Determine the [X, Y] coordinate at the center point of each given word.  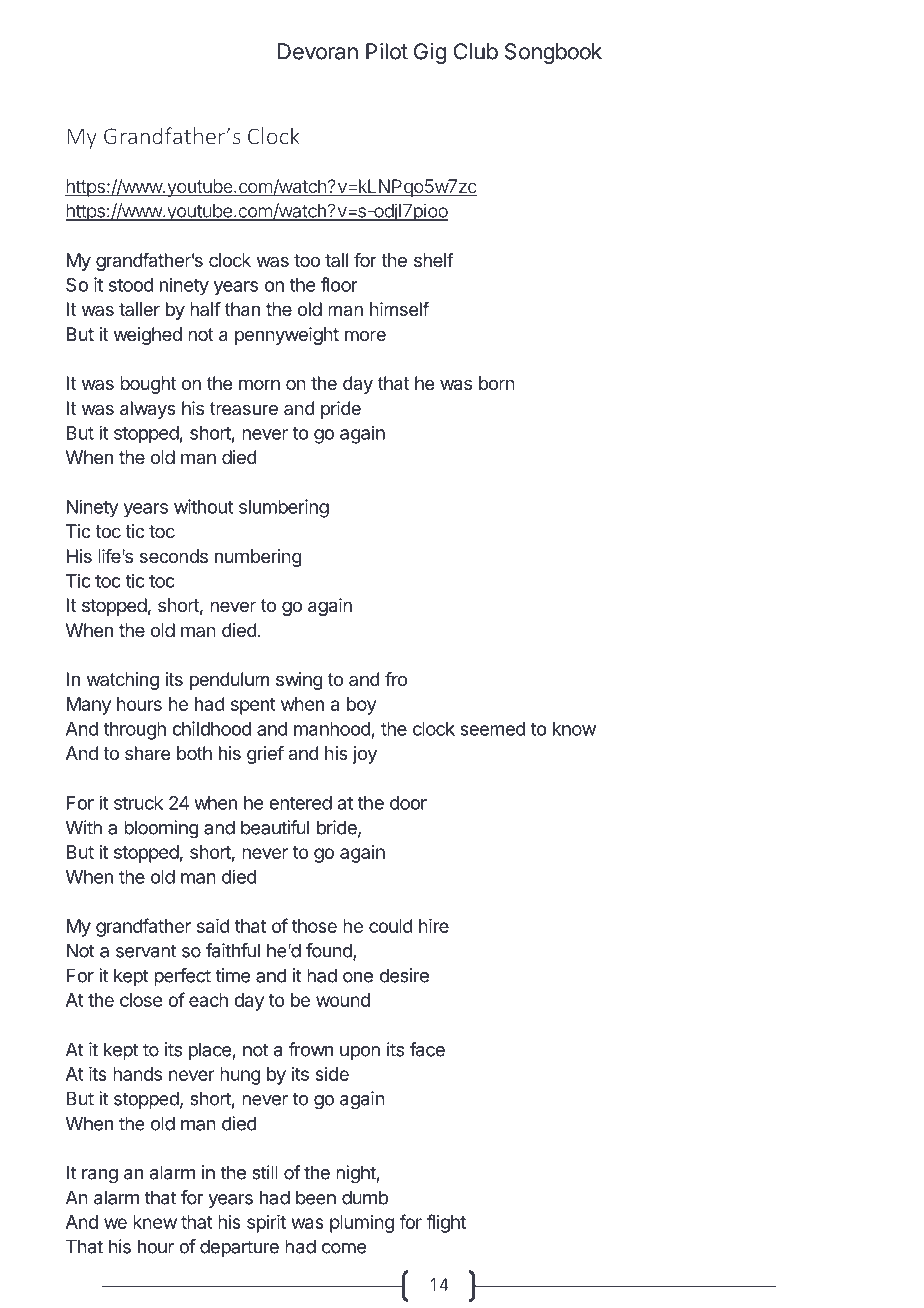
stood [131, 285]
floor [339, 284]
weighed [148, 336]
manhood [332, 729]
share [147, 753]
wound [343, 1000]
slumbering [284, 508]
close [141, 1000]
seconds [174, 556]
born [497, 383]
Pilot [387, 51]
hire [434, 926]
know [574, 729]
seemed [493, 729]
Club [476, 51]
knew [155, 1222]
